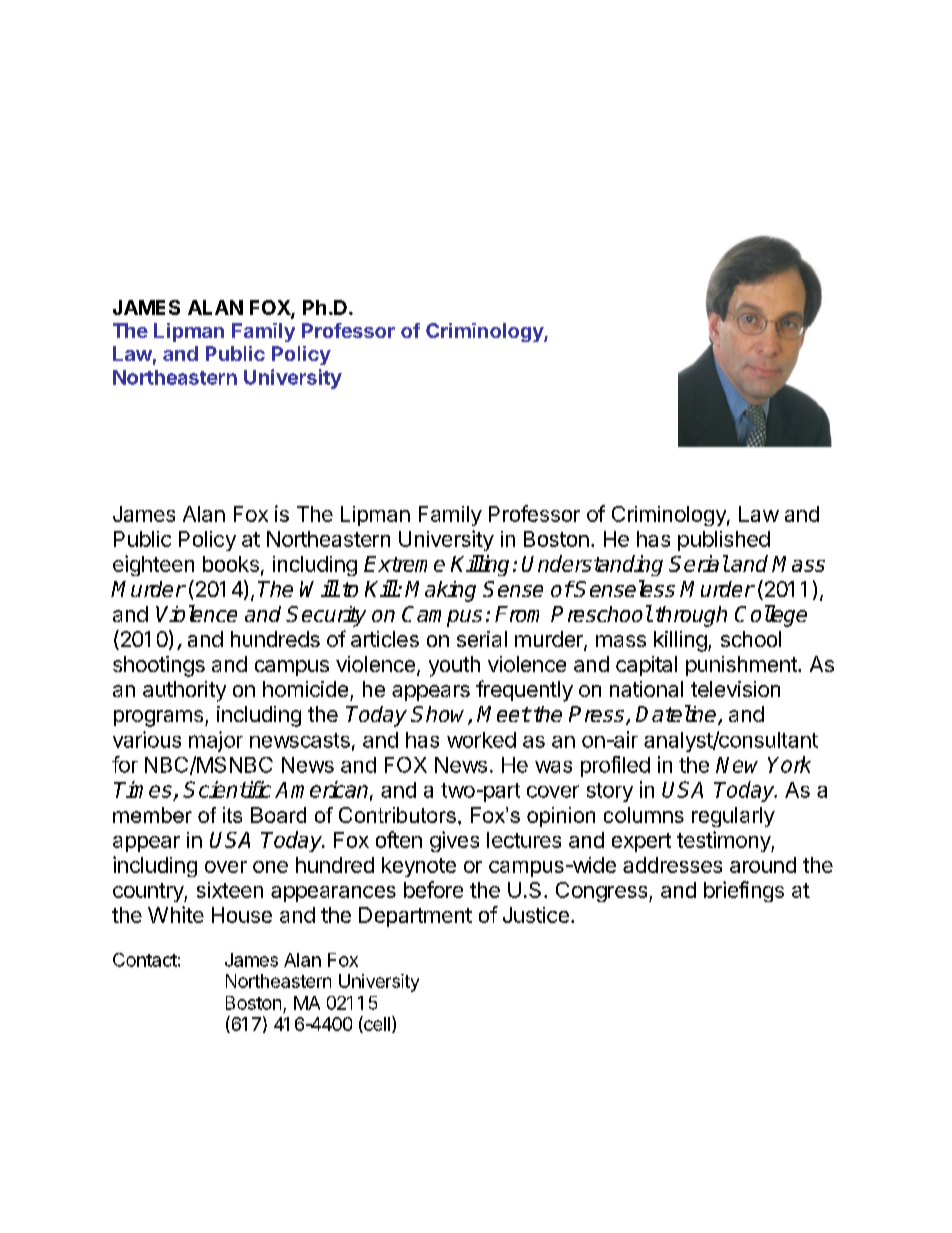 Image resolution: width=952 pixels, height=1233 pixels. What do you see at coordinates (433, 889) in the screenshot?
I see `before` at bounding box center [433, 889].
